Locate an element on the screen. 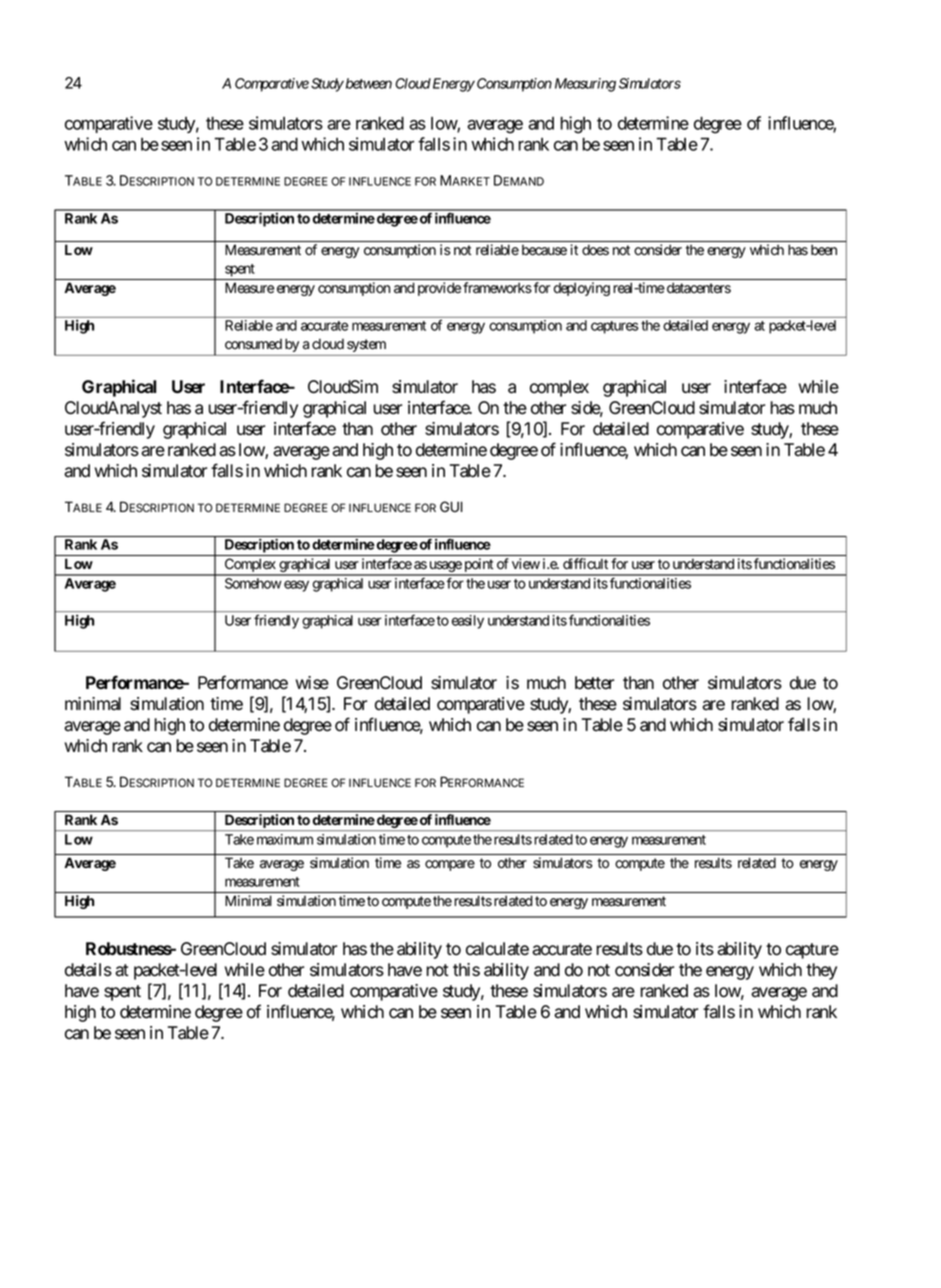  system is located at coordinates (366, 345).
